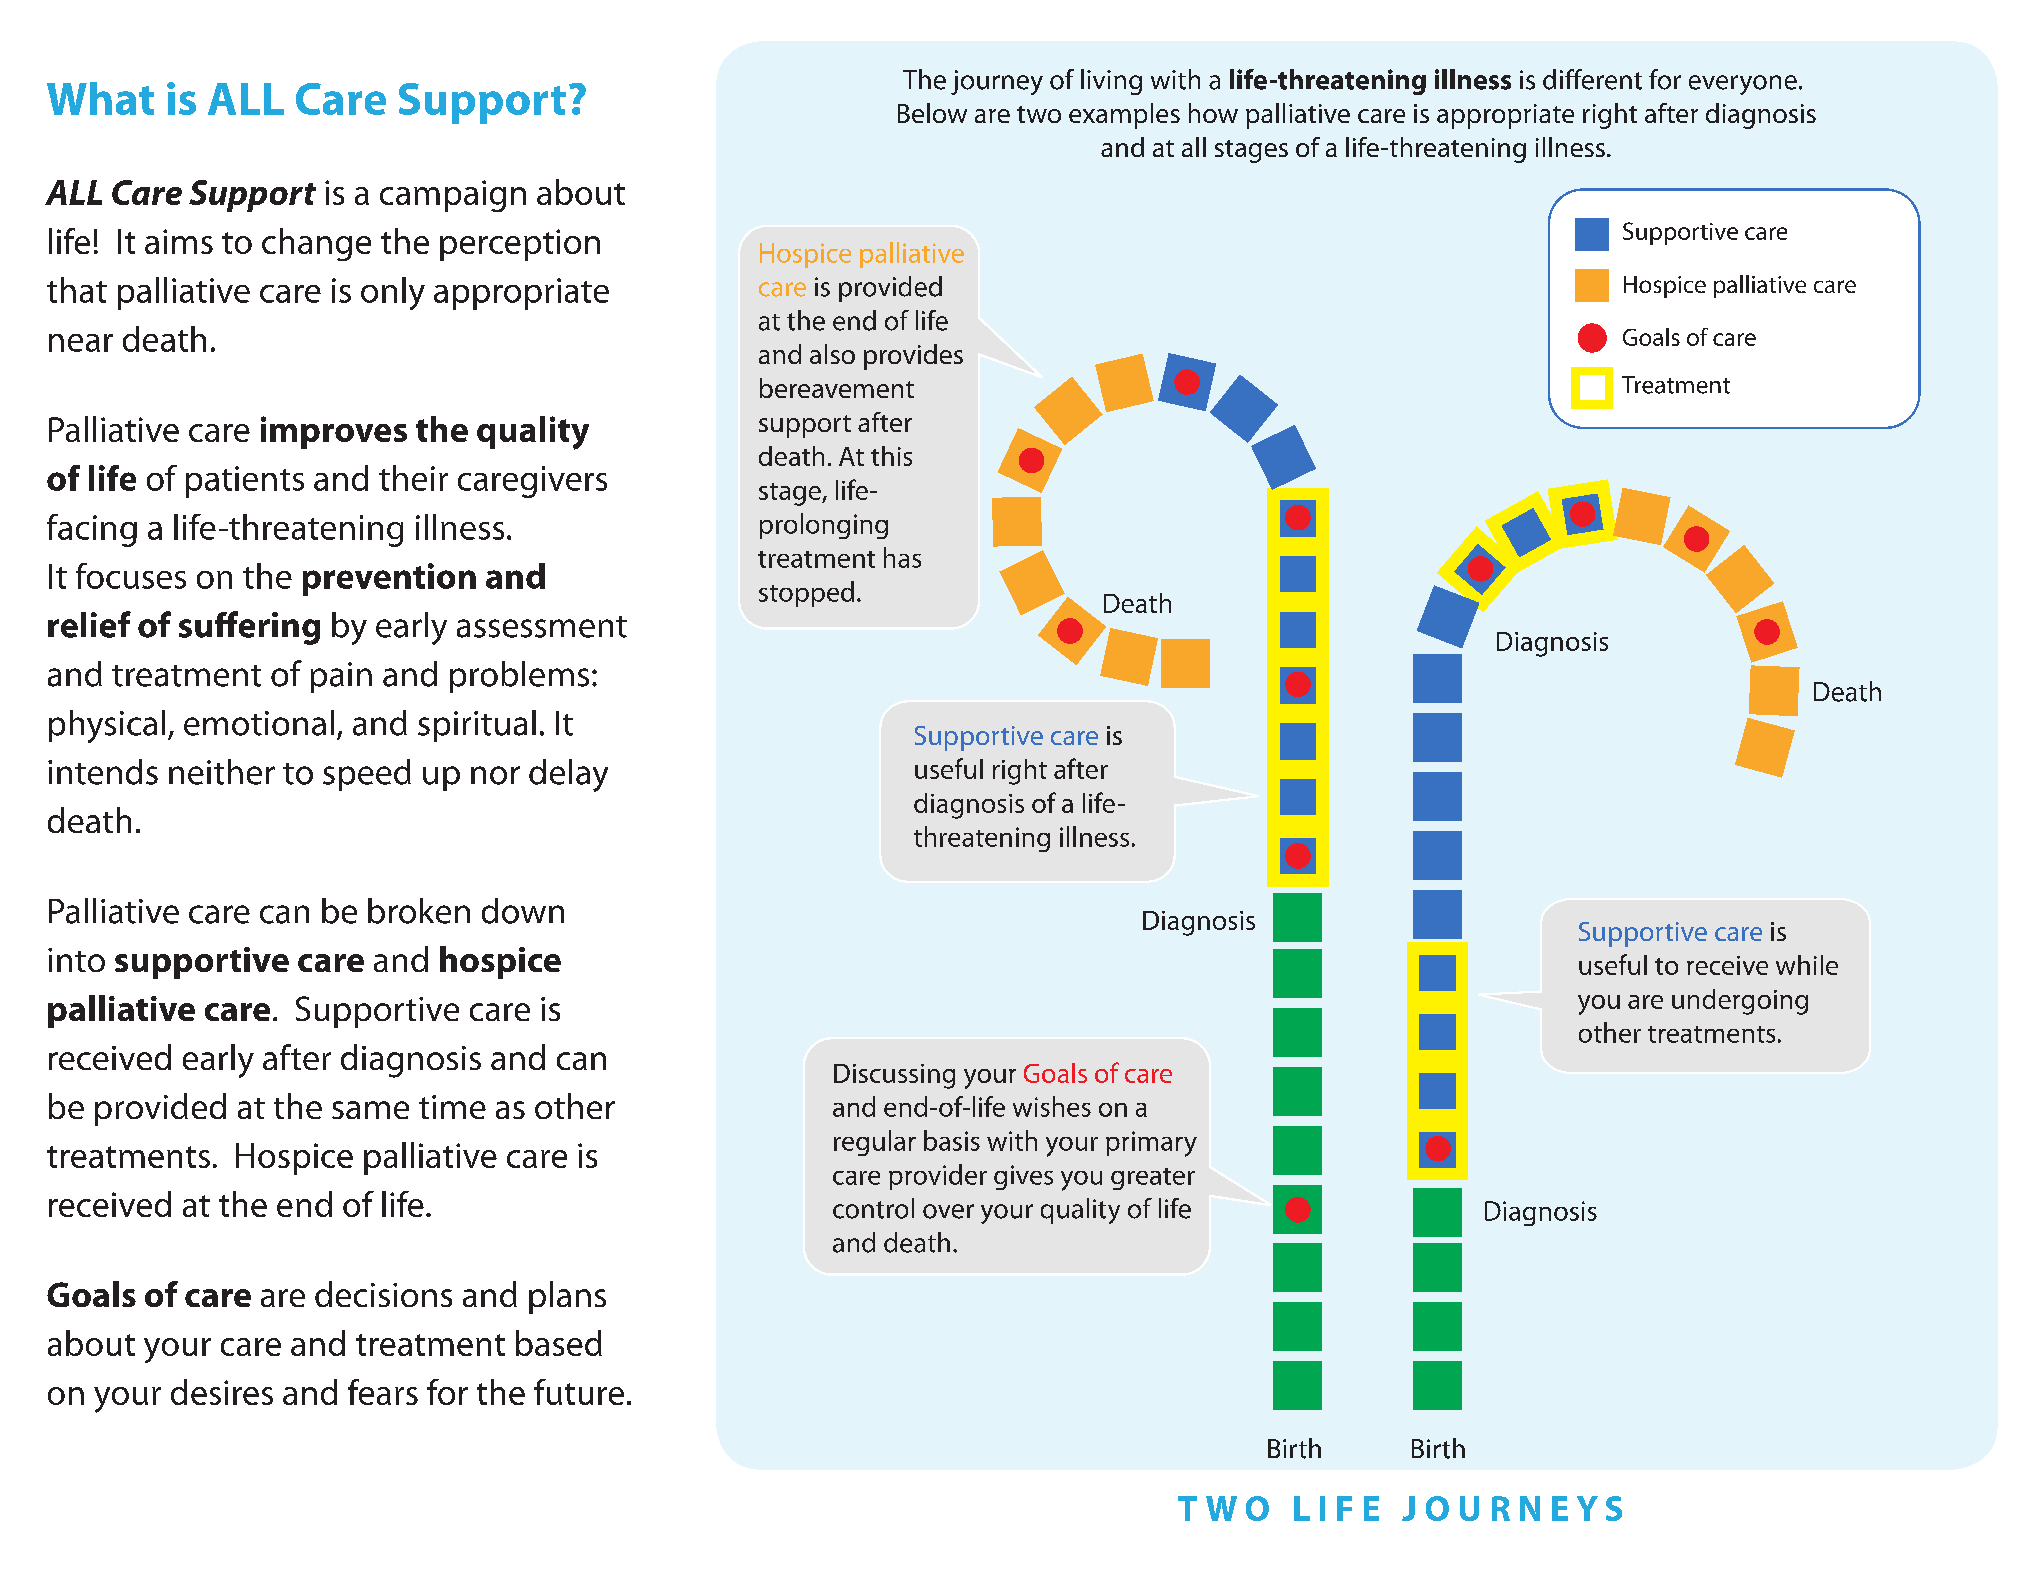 This document has height=1576, width=2040. What do you see at coordinates (948, 1211) in the document?
I see `over` at bounding box center [948, 1211].
